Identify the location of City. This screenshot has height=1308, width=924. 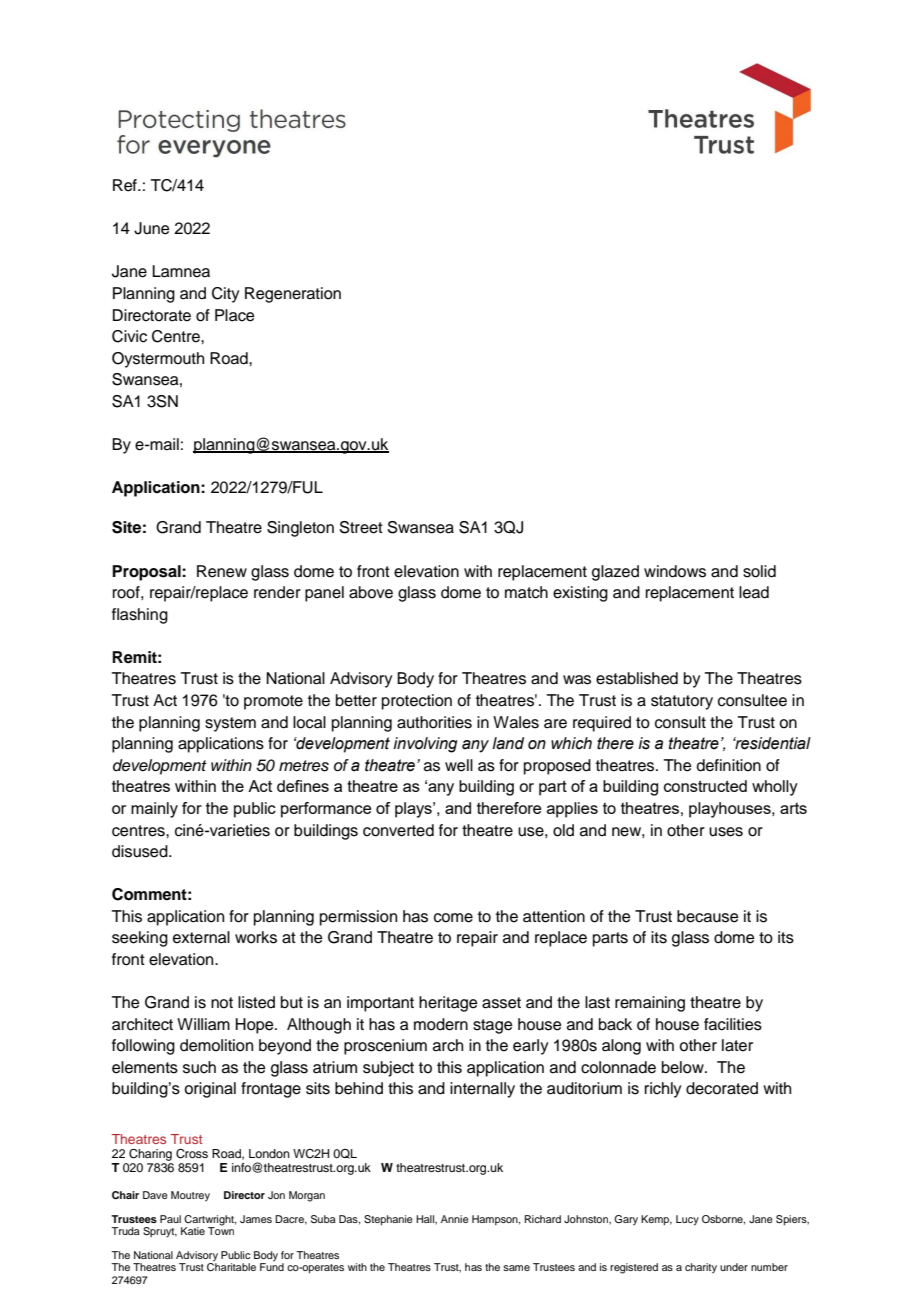
(225, 295).
